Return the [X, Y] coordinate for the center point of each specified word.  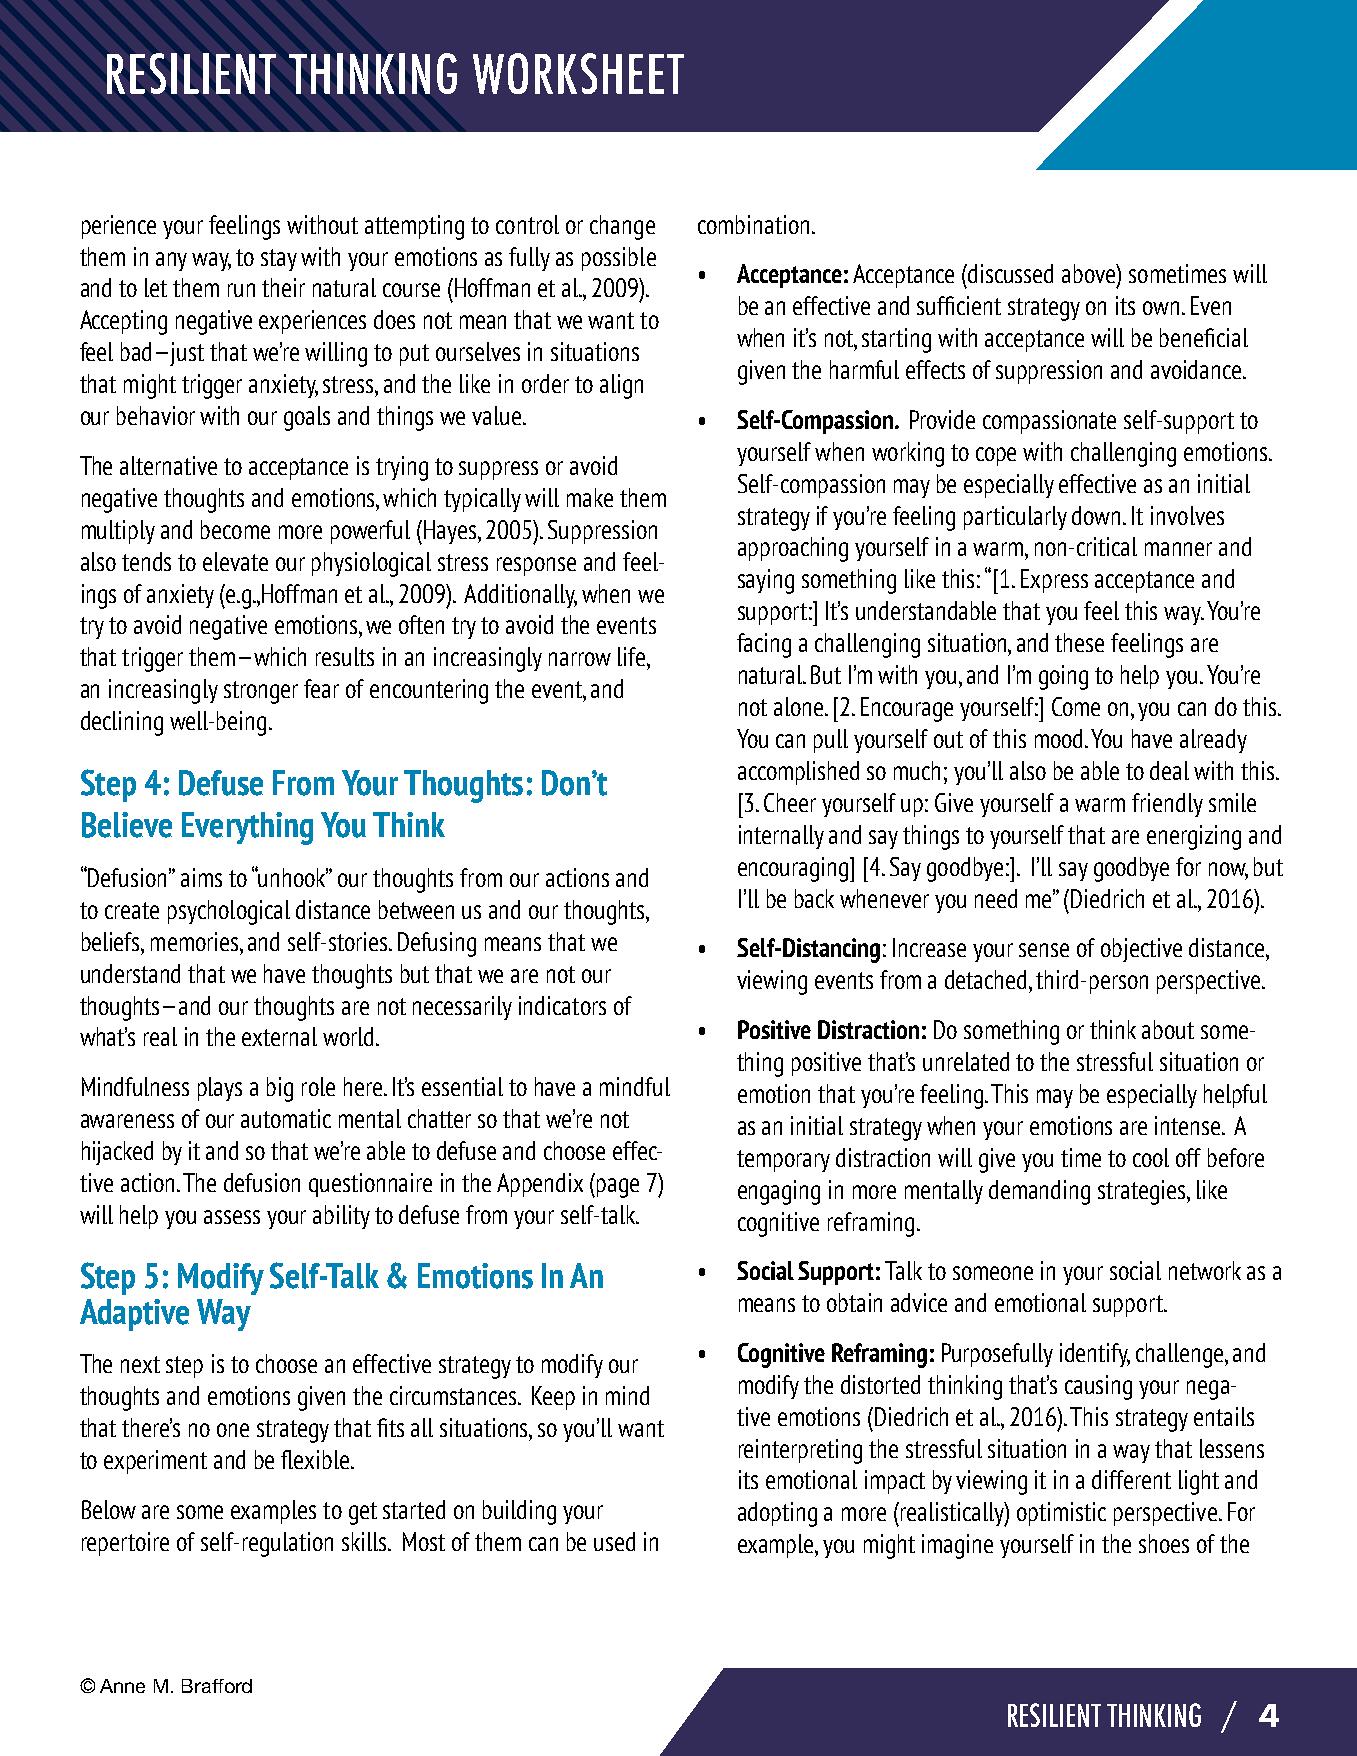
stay [279, 260]
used [614, 1541]
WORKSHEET [578, 73]
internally [781, 837]
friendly [1167, 805]
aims [201, 877]
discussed [1010, 273]
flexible [316, 1459]
